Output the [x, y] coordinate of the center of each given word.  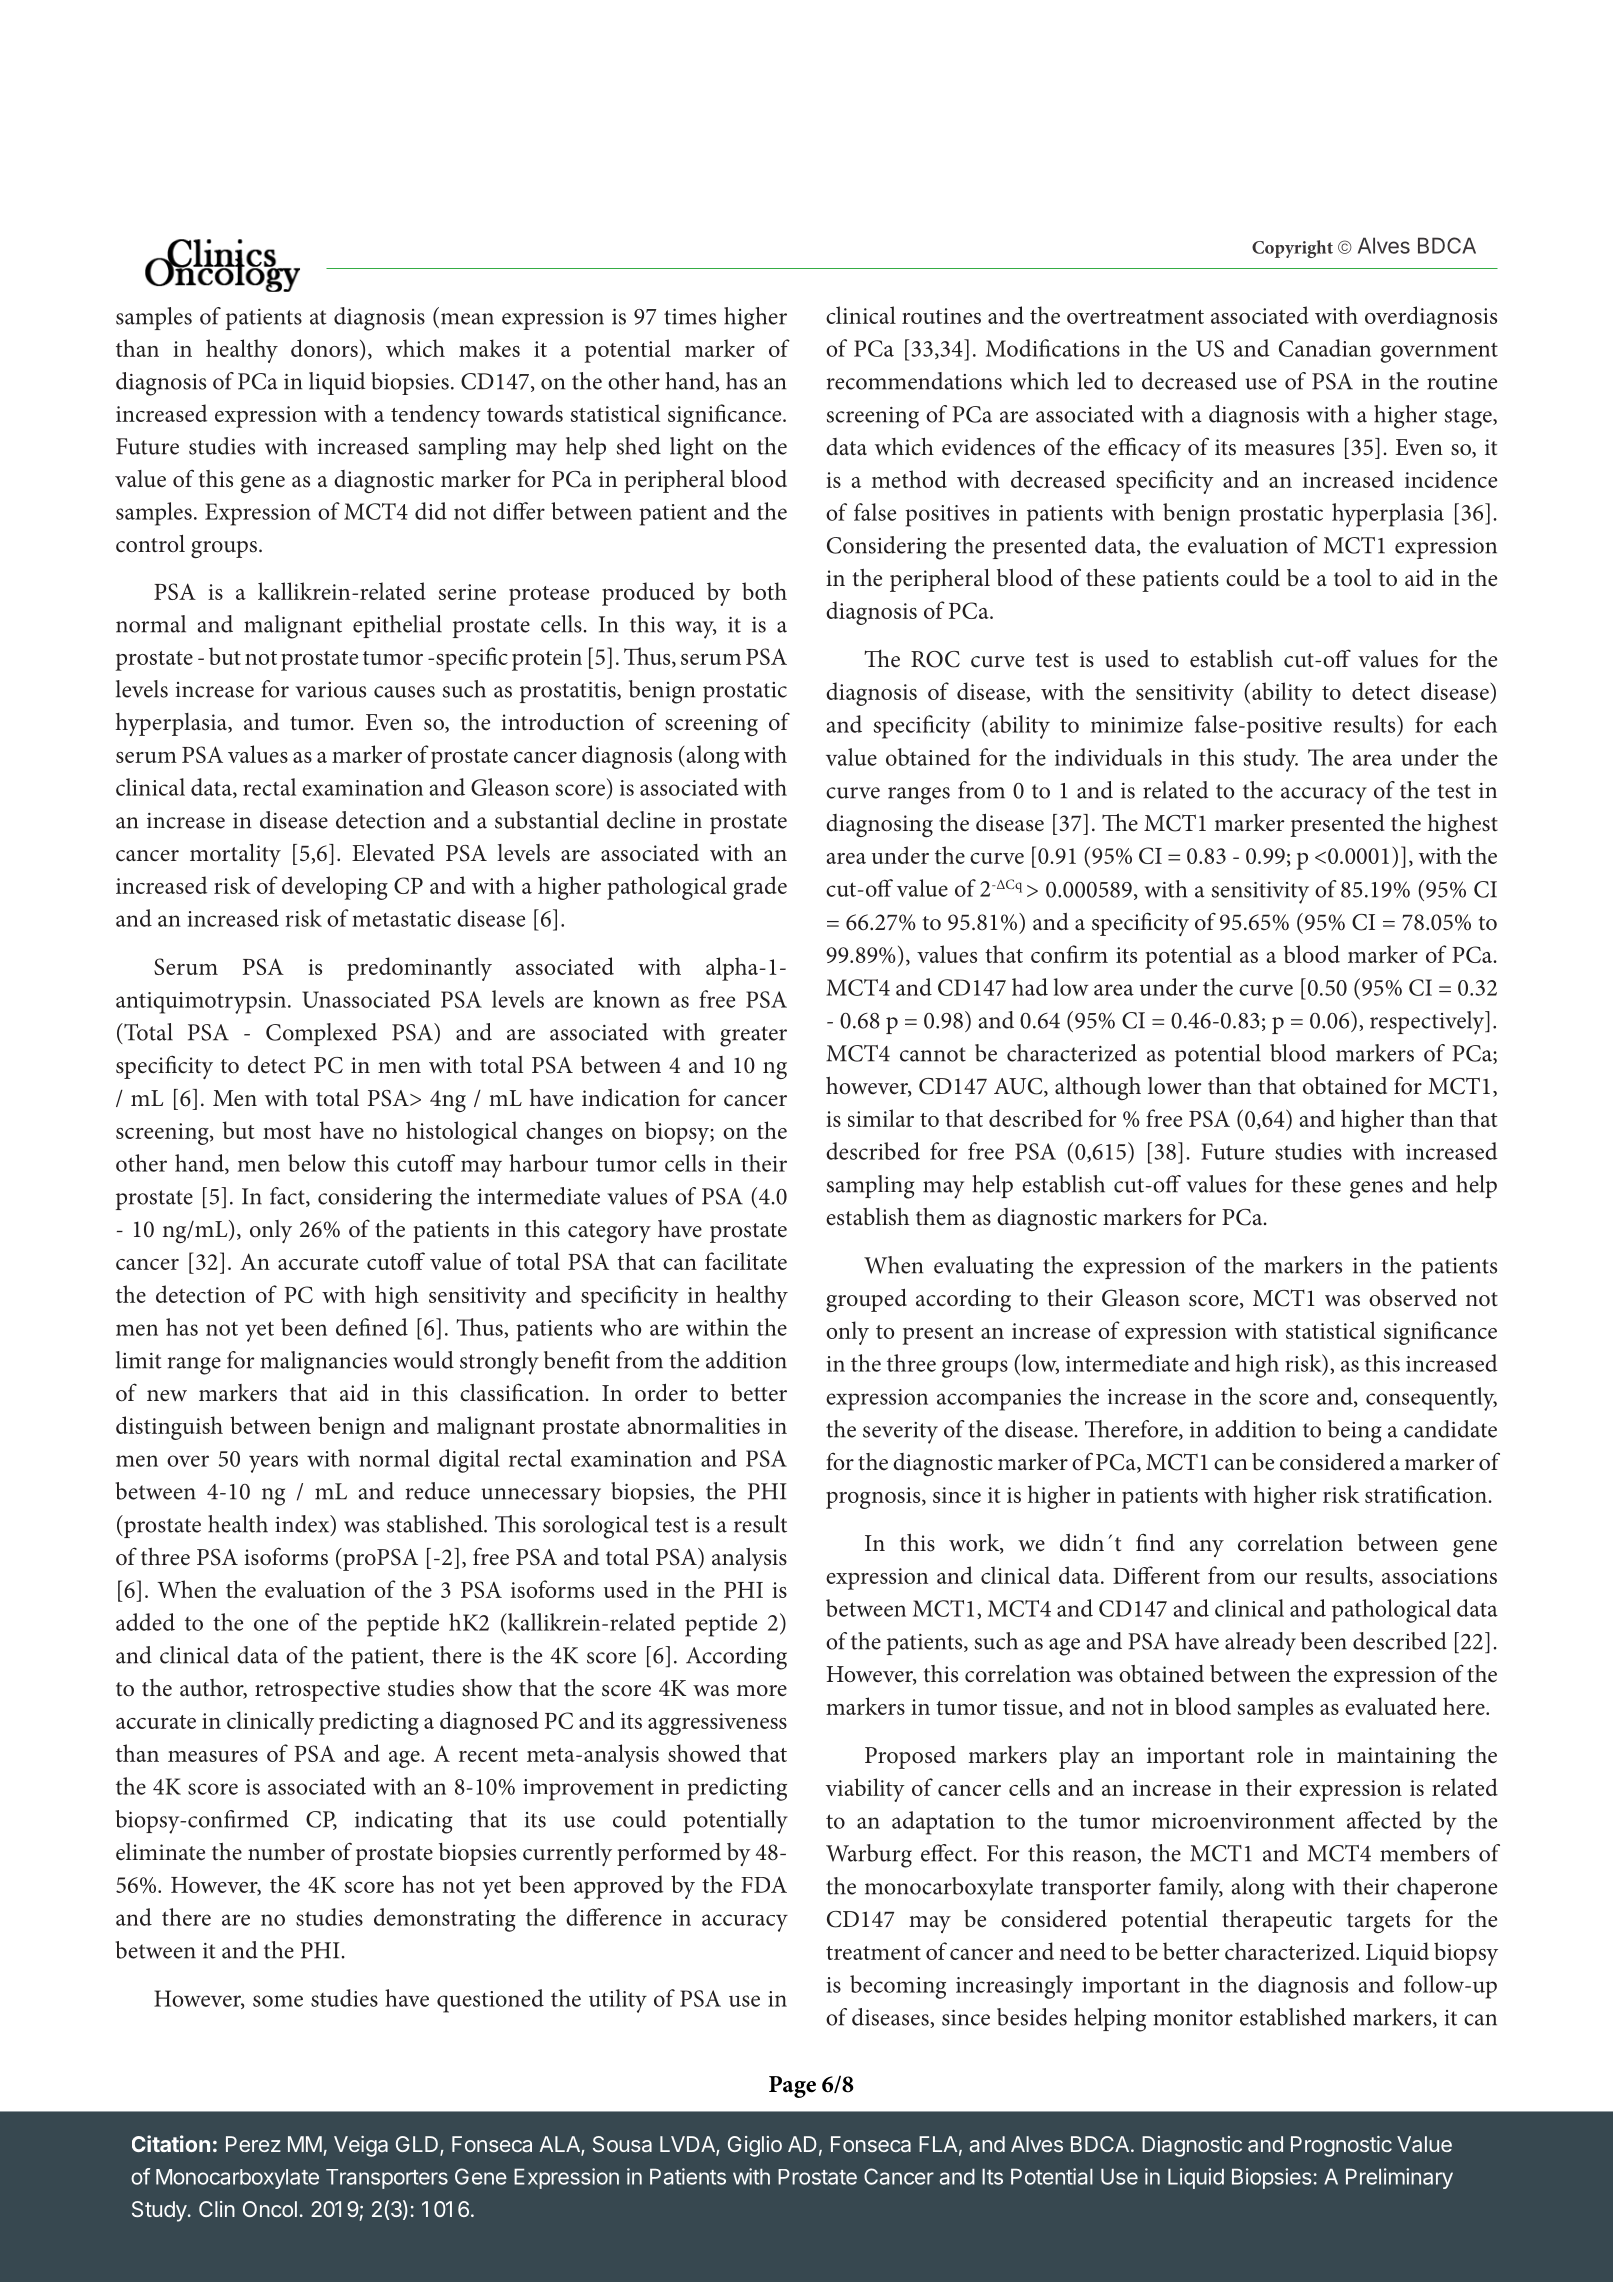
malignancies [323, 1363]
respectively [1428, 1023]
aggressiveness [717, 1724]
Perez [253, 2144]
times [690, 316]
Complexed [321, 1034]
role [1275, 1755]
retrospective [317, 1691]
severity [900, 1433]
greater [753, 1036]
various [330, 690]
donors [324, 348]
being [1355, 1432]
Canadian [1325, 348]
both [764, 591]
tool [1352, 578]
